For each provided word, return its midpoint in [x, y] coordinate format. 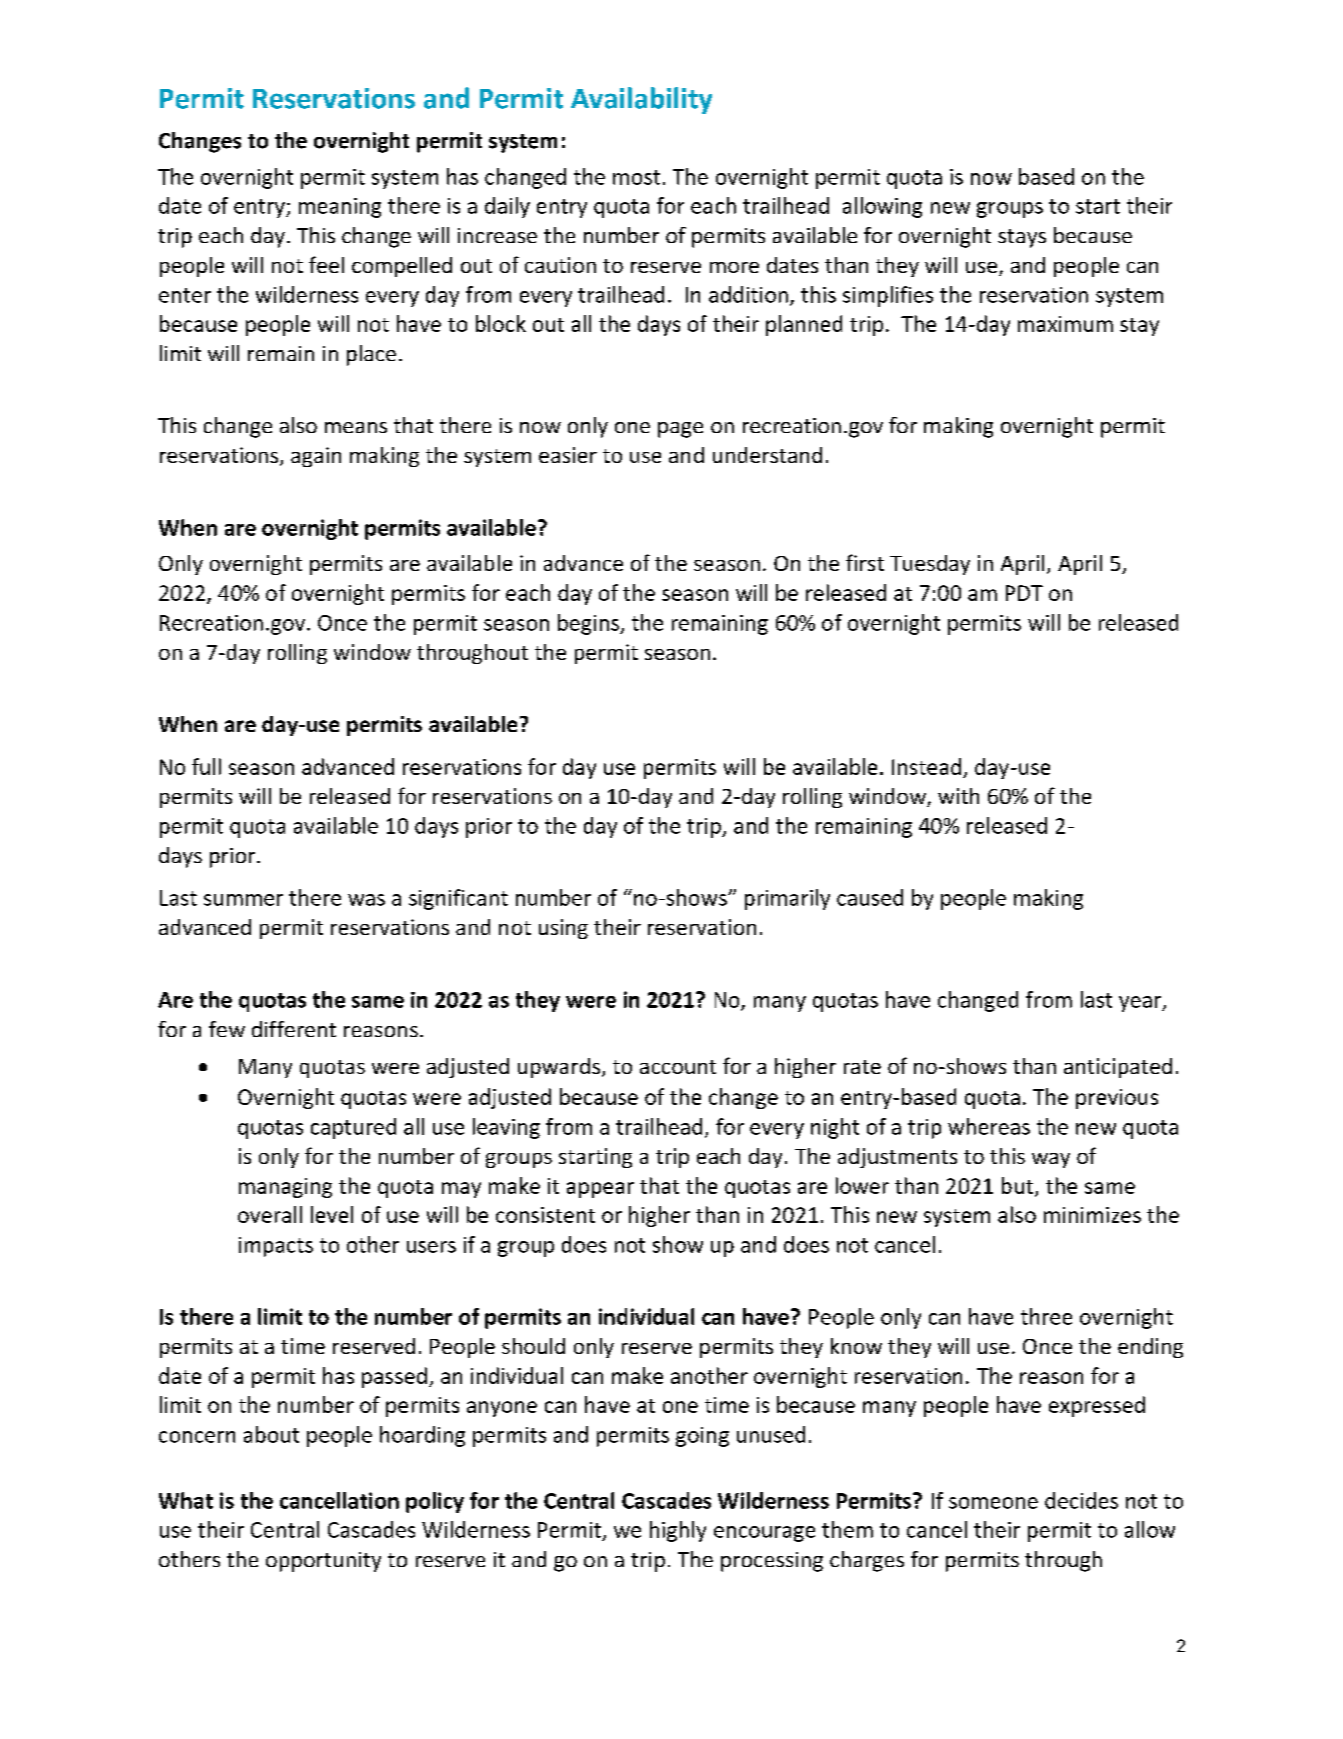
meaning [340, 208]
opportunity [323, 1562]
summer [243, 900]
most [636, 177]
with [958, 796]
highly [678, 1531]
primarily [787, 899]
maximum [1065, 324]
